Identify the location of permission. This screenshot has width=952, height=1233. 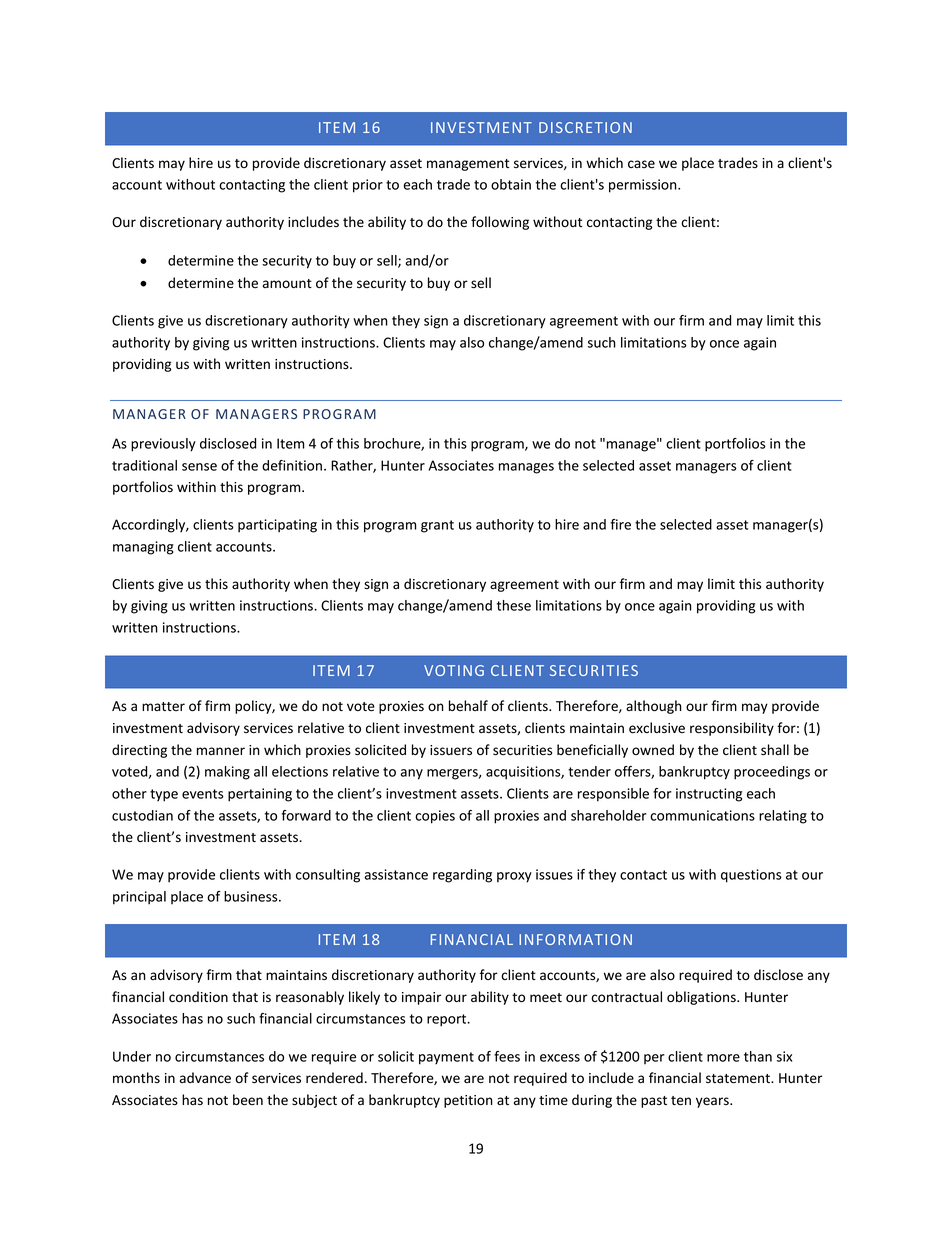
(644, 186).
